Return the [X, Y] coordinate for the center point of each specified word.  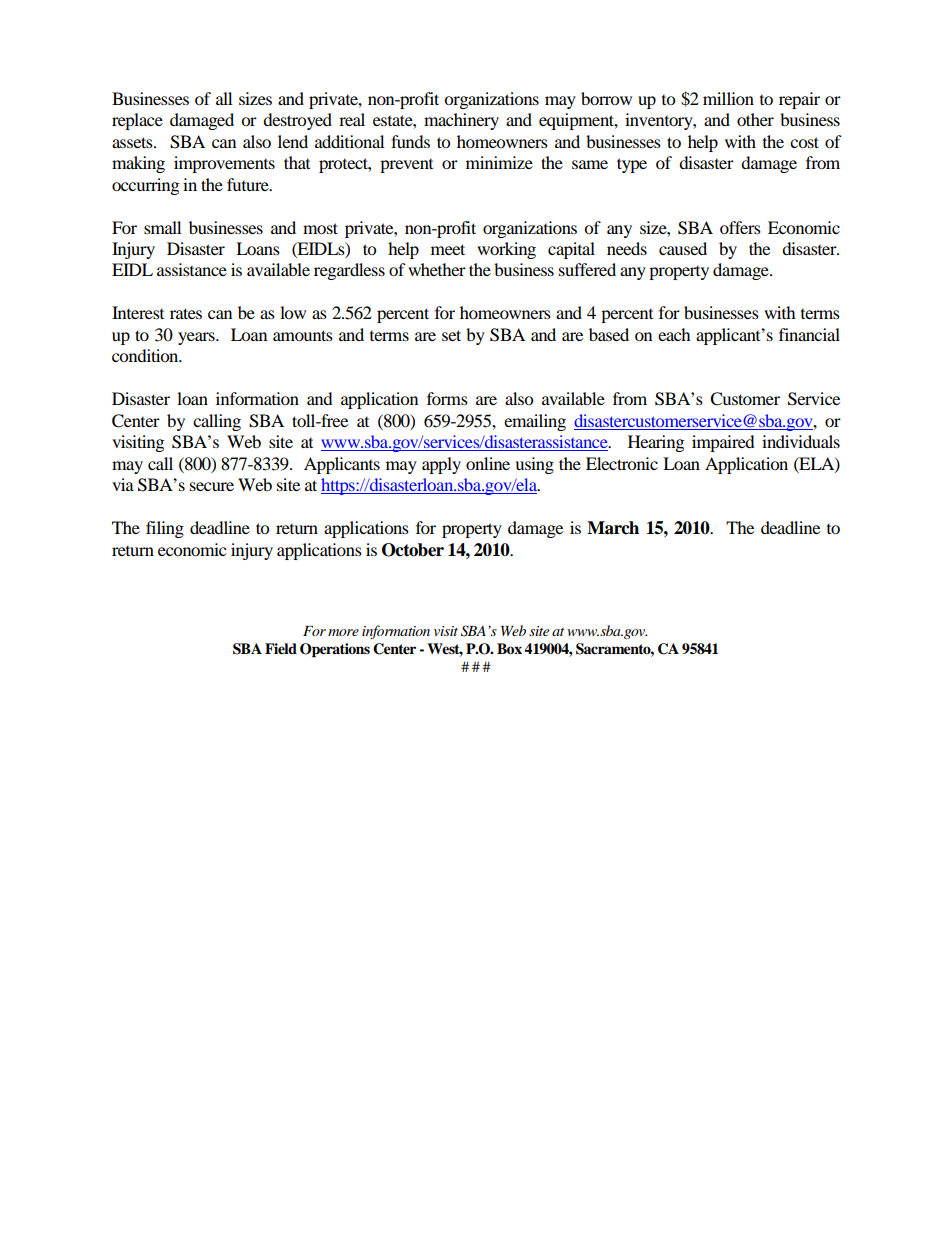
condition [146, 355]
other [755, 119]
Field [281, 649]
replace [137, 121]
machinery [461, 121]
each [674, 334]
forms [447, 398]
